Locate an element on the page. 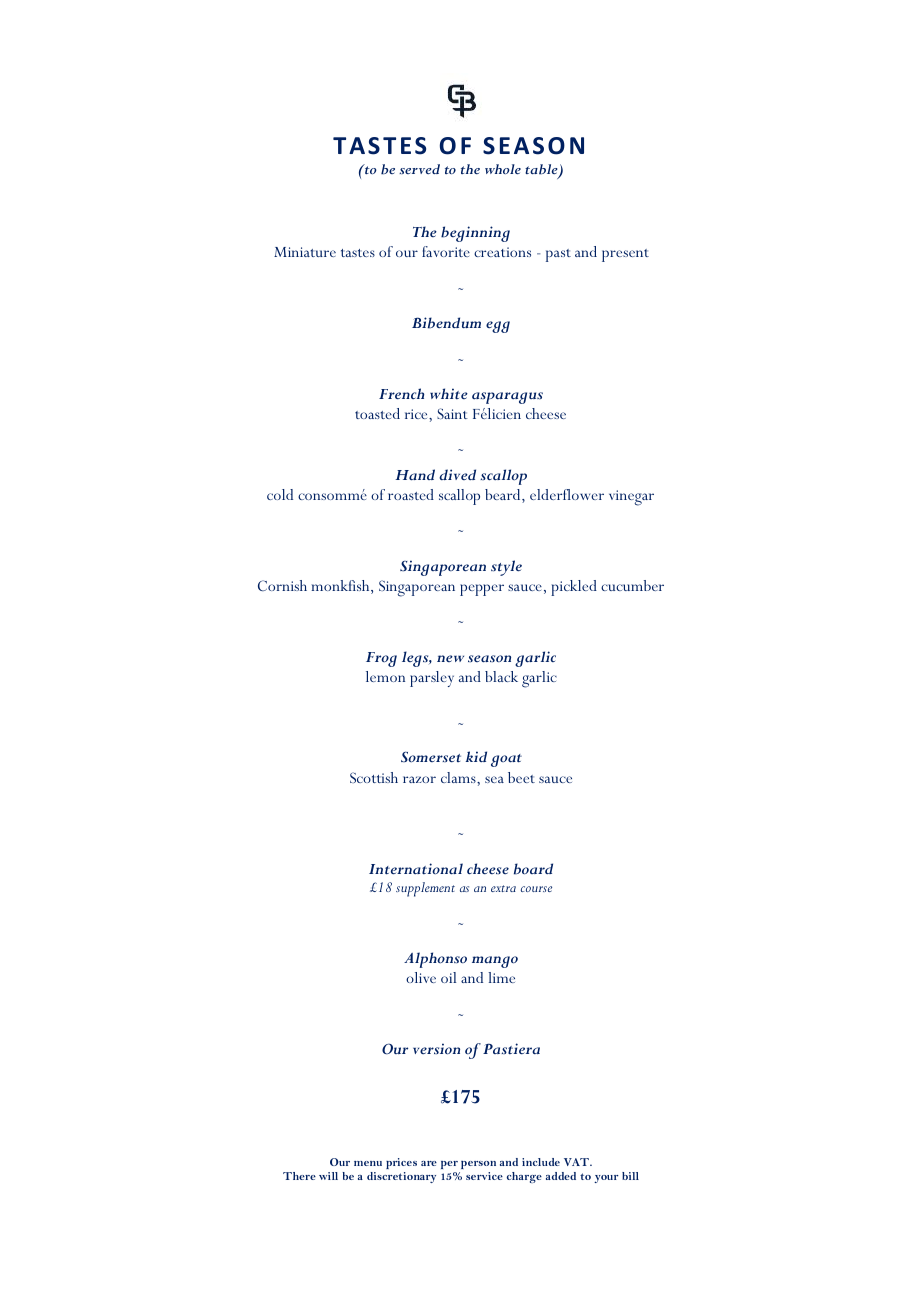  beet is located at coordinates (521, 777).
